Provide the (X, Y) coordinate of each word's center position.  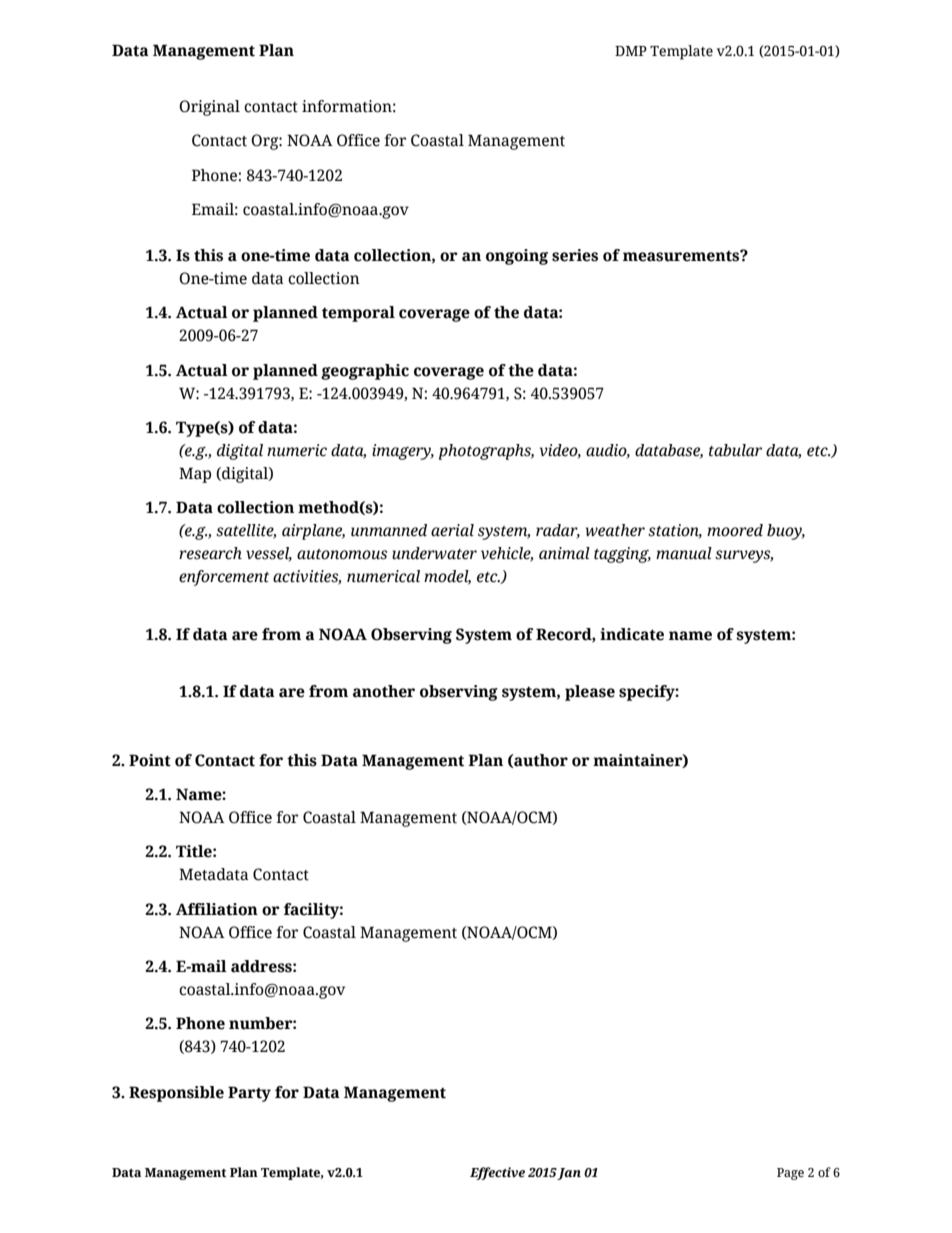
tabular (735, 450)
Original (209, 108)
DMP (631, 51)
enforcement (224, 578)
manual (684, 553)
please (590, 693)
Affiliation (217, 909)
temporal (358, 314)
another (384, 691)
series (575, 255)
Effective (497, 1173)
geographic (365, 372)
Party (249, 1094)
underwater (434, 553)
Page (790, 1174)
